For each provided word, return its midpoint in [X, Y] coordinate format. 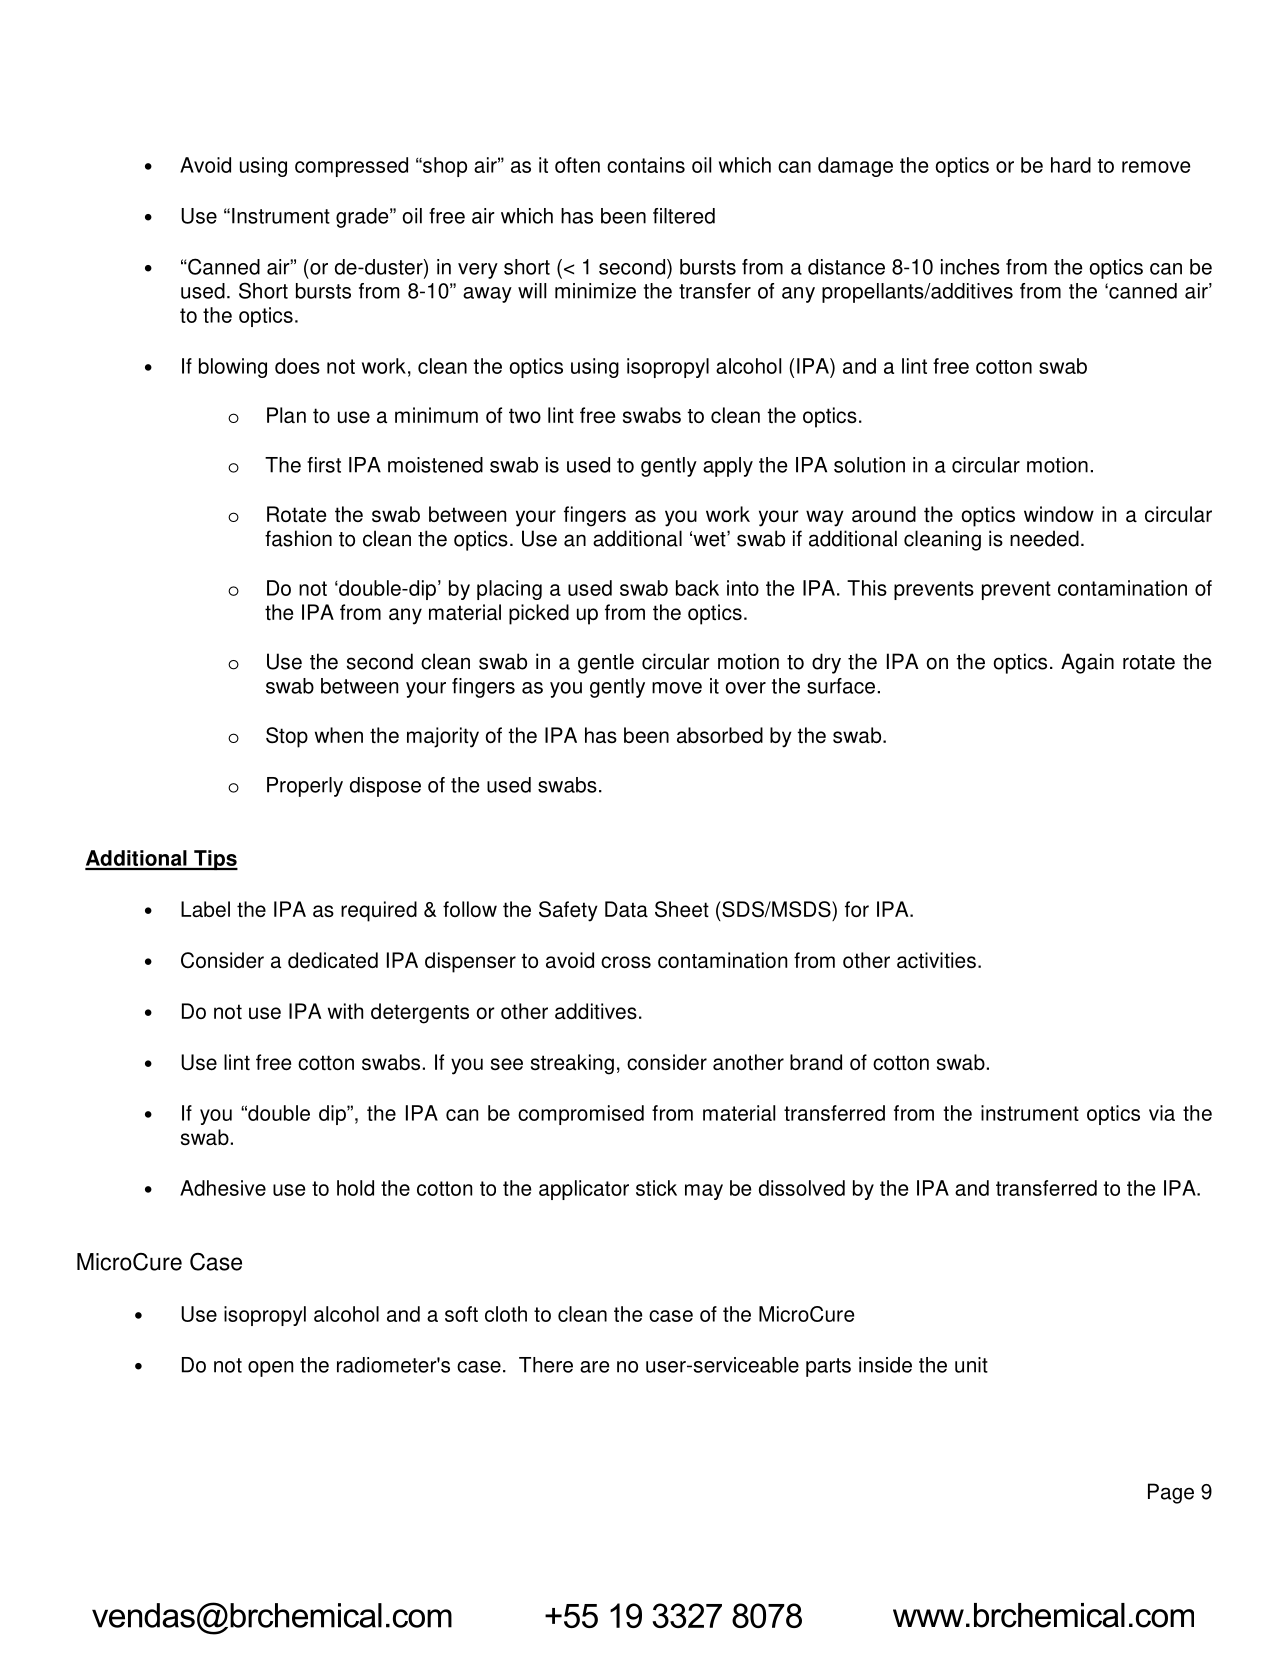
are [594, 1367]
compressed [351, 167]
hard [1071, 165]
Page [1171, 1493]
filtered [684, 216]
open [270, 1369]
